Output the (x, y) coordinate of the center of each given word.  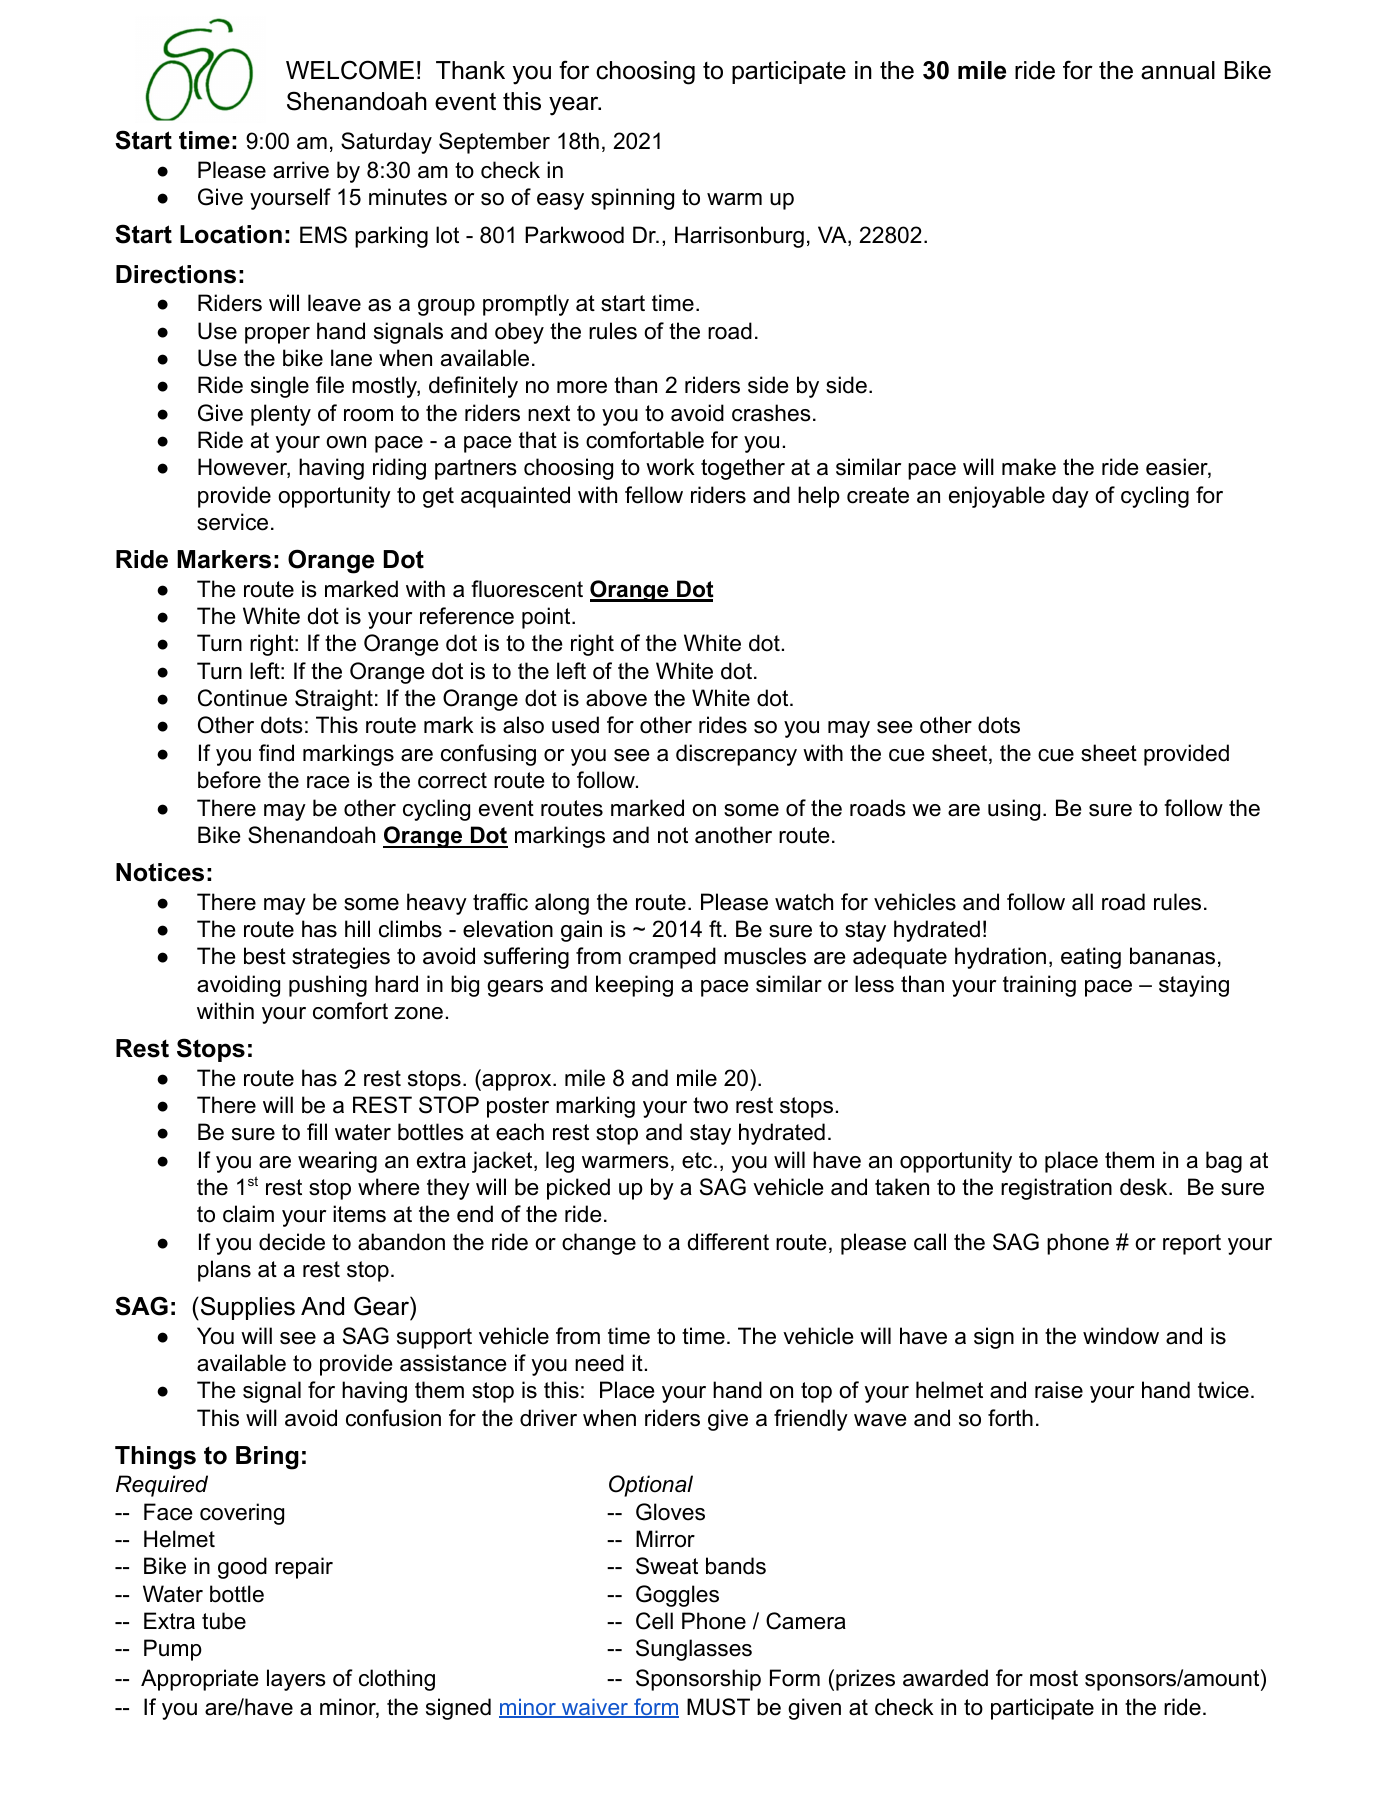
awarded (945, 1678)
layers (296, 1680)
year (575, 106)
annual (1178, 70)
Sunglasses (694, 1650)
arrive (301, 170)
